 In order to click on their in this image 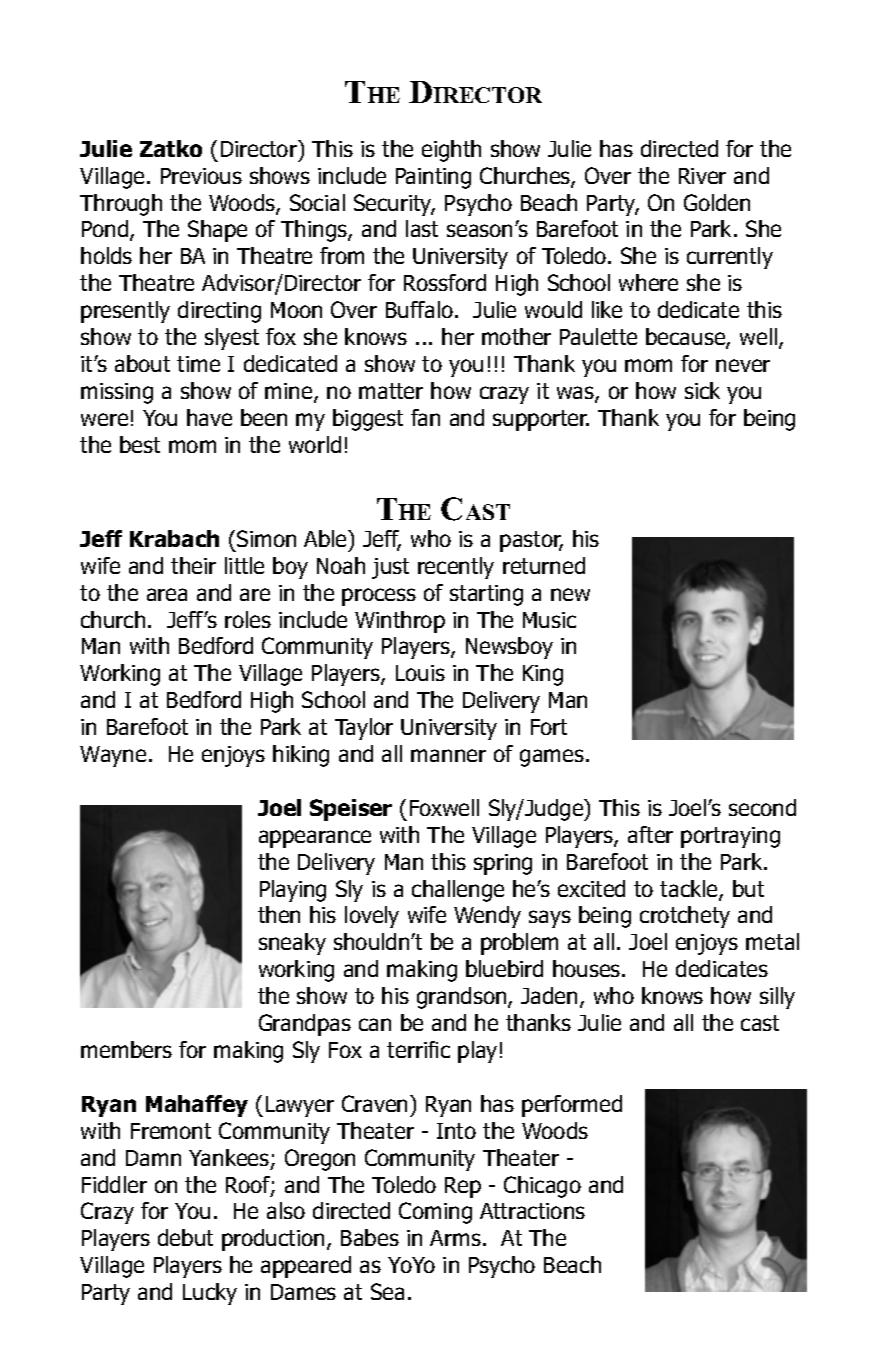, I will do `click(193, 565)`.
